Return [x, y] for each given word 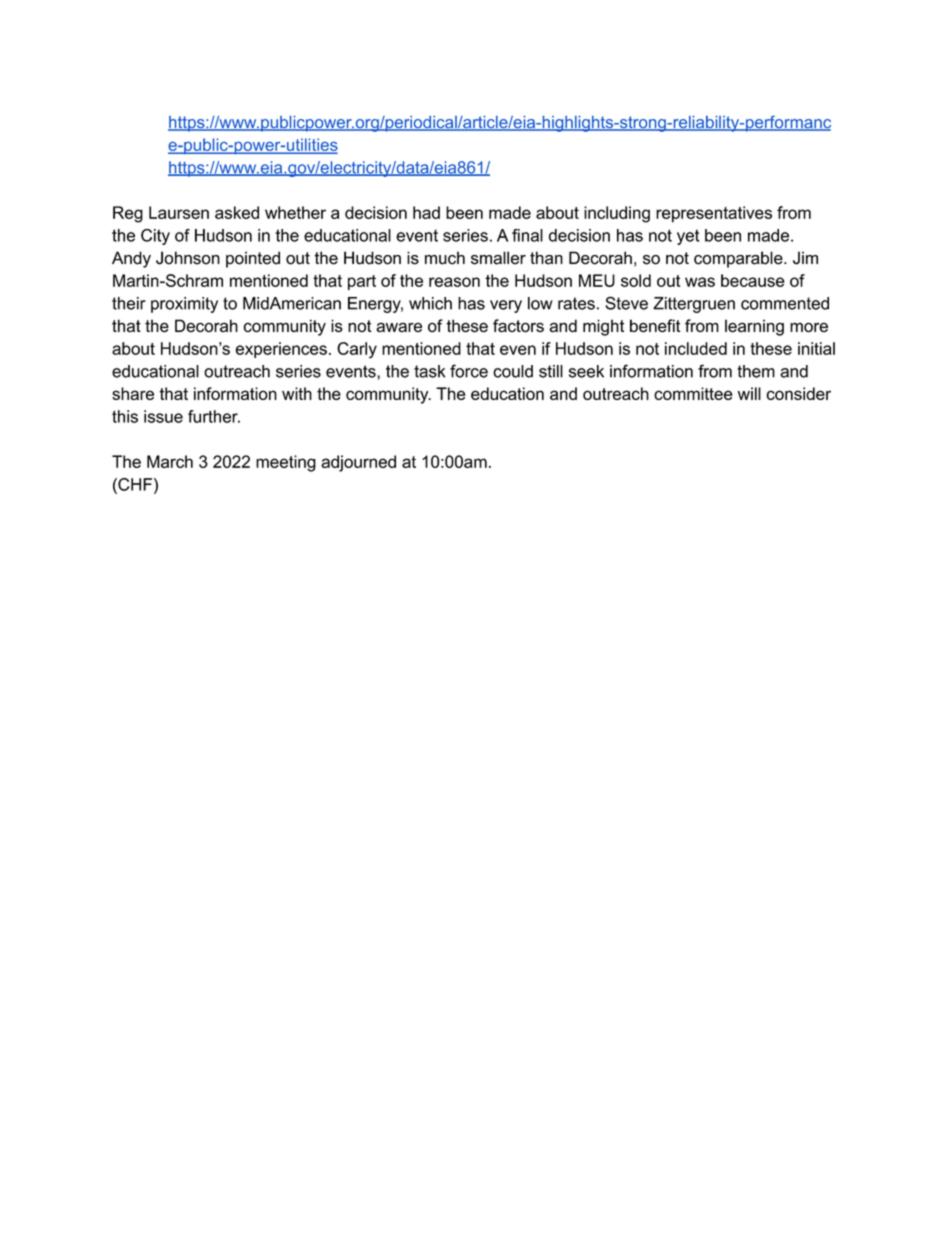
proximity [184, 305]
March [170, 461]
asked [237, 212]
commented [785, 303]
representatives [714, 214]
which [430, 303]
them [756, 371]
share [133, 393]
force [469, 371]
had [426, 212]
